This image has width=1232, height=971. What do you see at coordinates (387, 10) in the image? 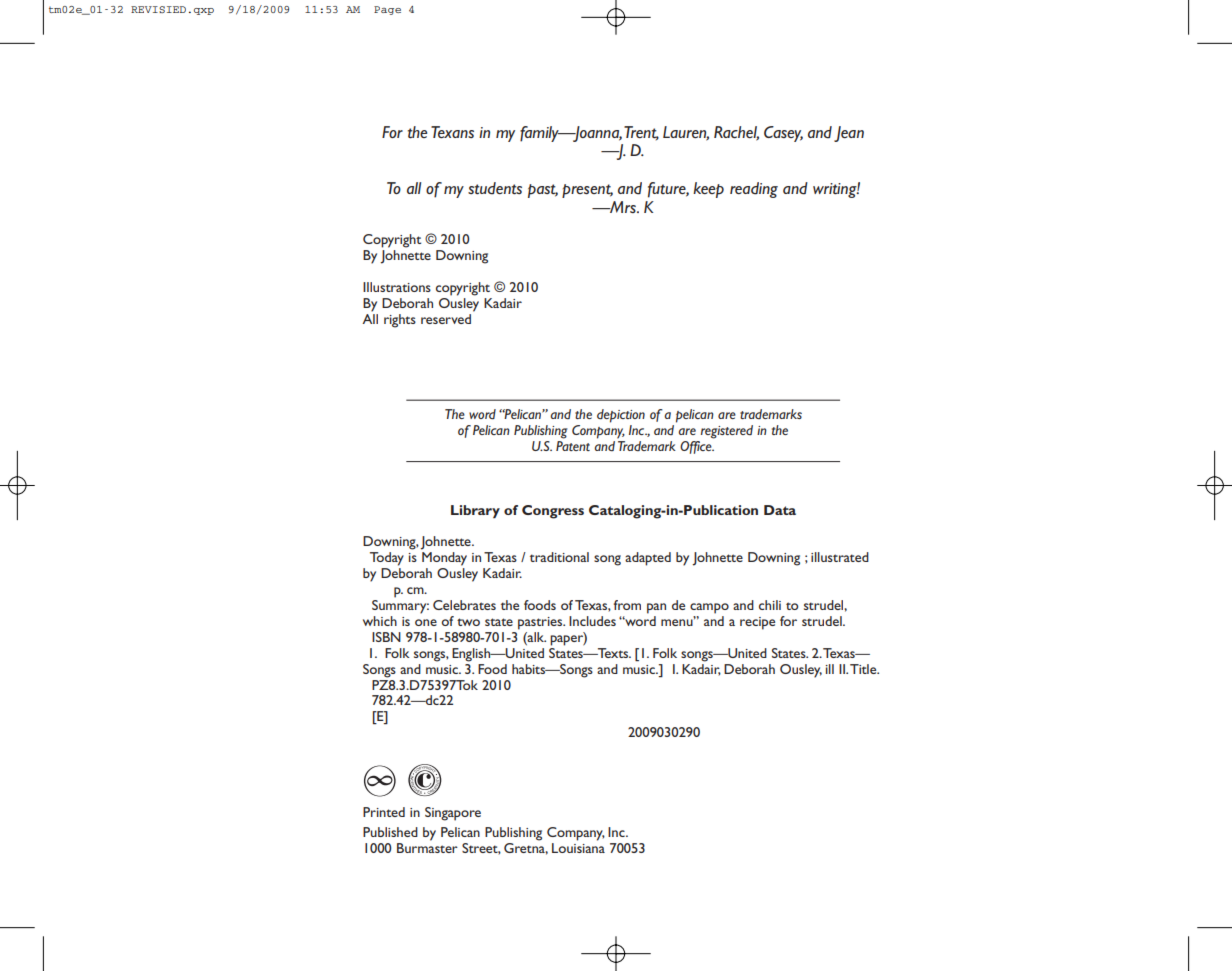
I see `Page` at bounding box center [387, 10].
